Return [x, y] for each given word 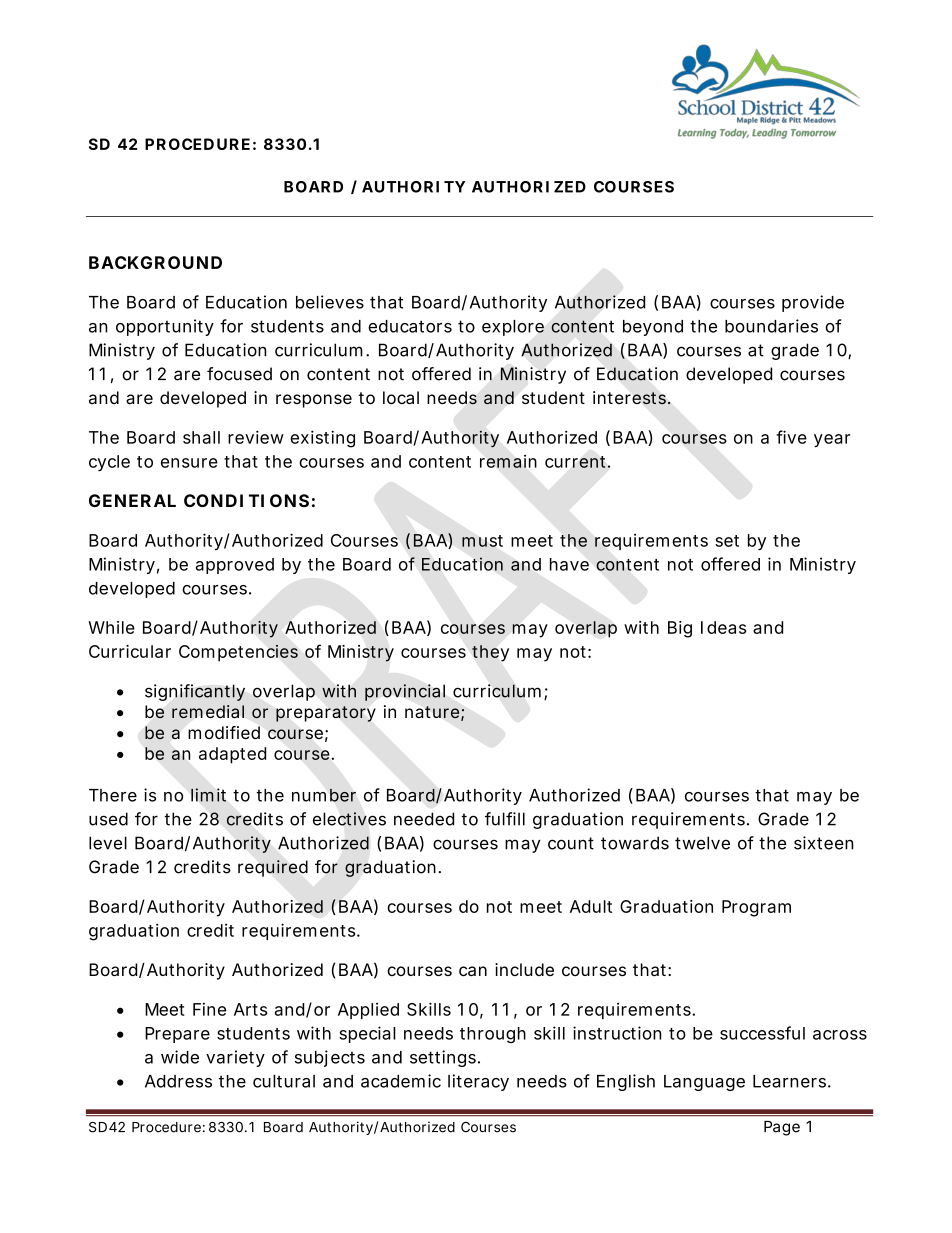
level [108, 843]
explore [513, 328]
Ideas [723, 627]
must [482, 541]
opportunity [165, 327]
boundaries [771, 326]
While [111, 627]
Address [178, 1081]
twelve [702, 843]
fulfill [505, 819]
